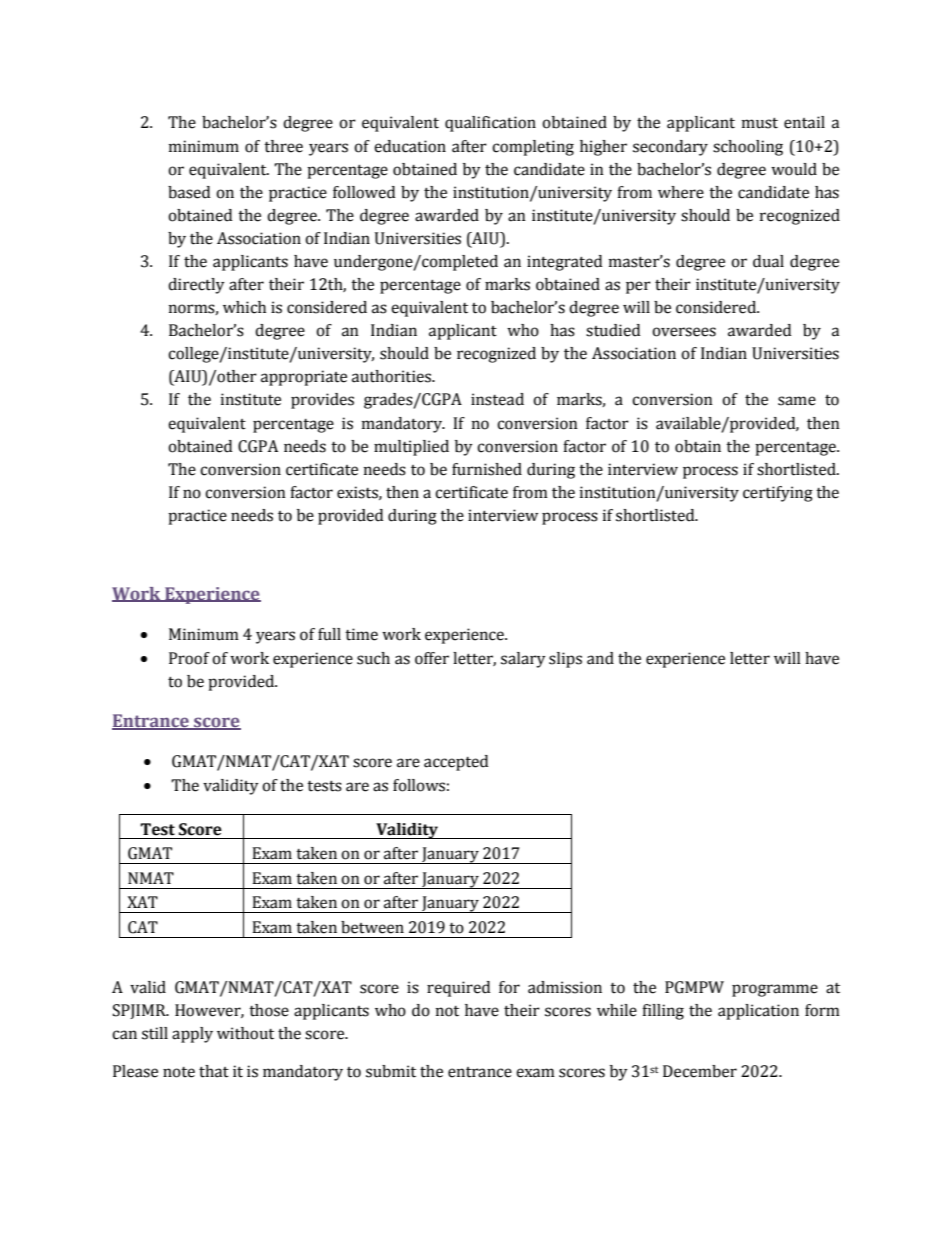 The height and width of the page is (1233, 952). I want to click on qualification, so click(490, 124).
